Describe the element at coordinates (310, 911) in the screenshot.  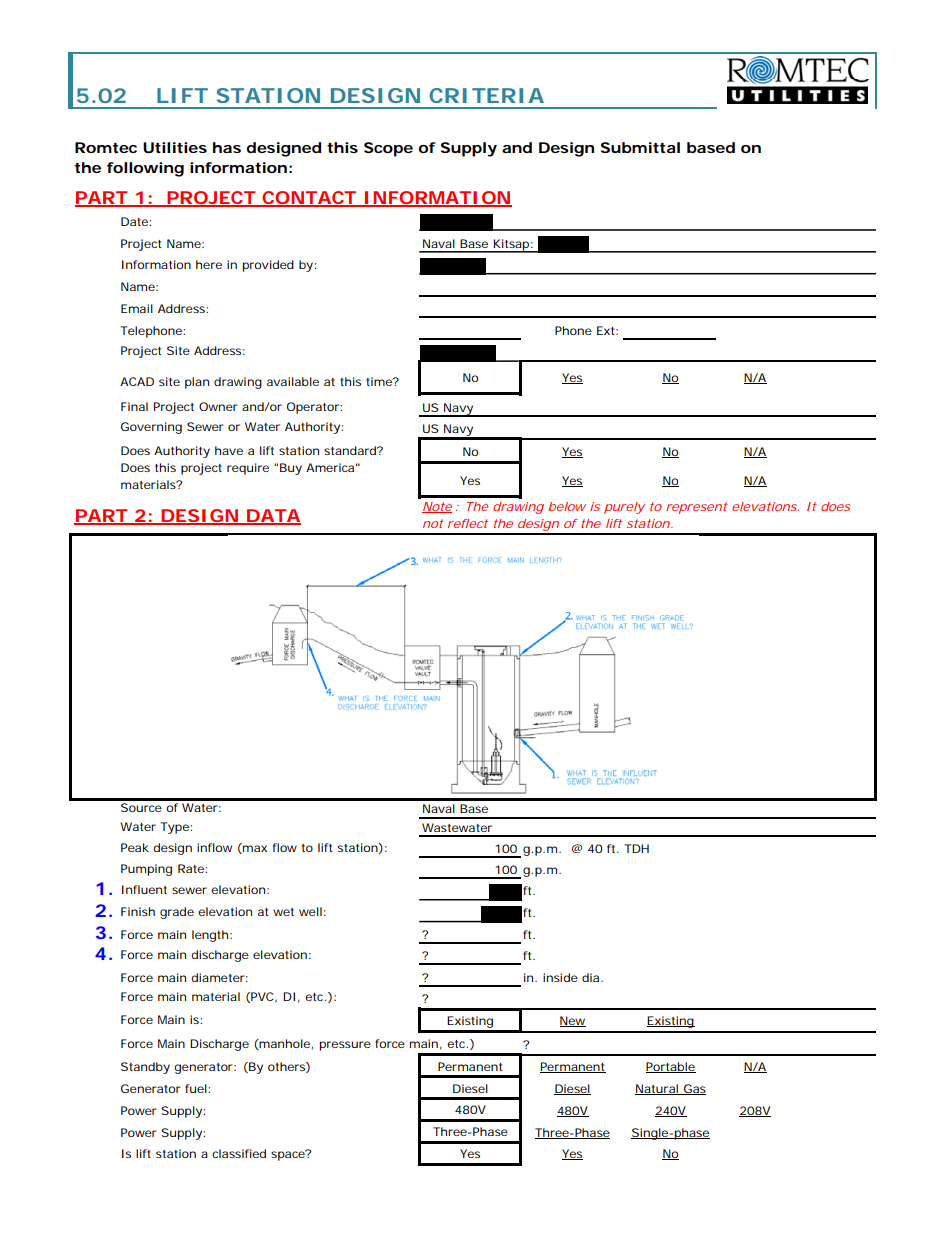
I see `well` at that location.
